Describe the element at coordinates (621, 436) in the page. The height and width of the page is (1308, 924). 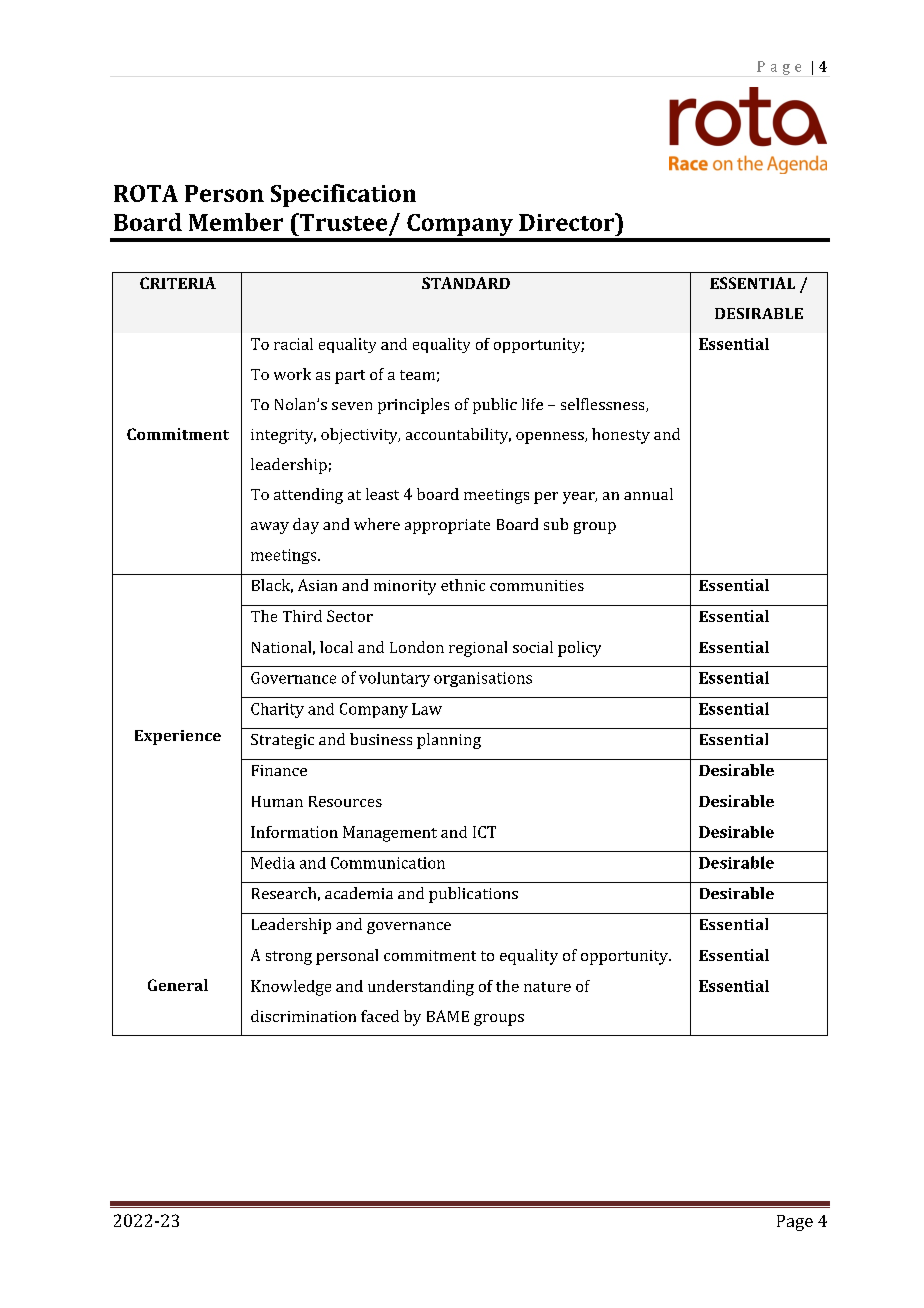
I see `honesty` at that location.
